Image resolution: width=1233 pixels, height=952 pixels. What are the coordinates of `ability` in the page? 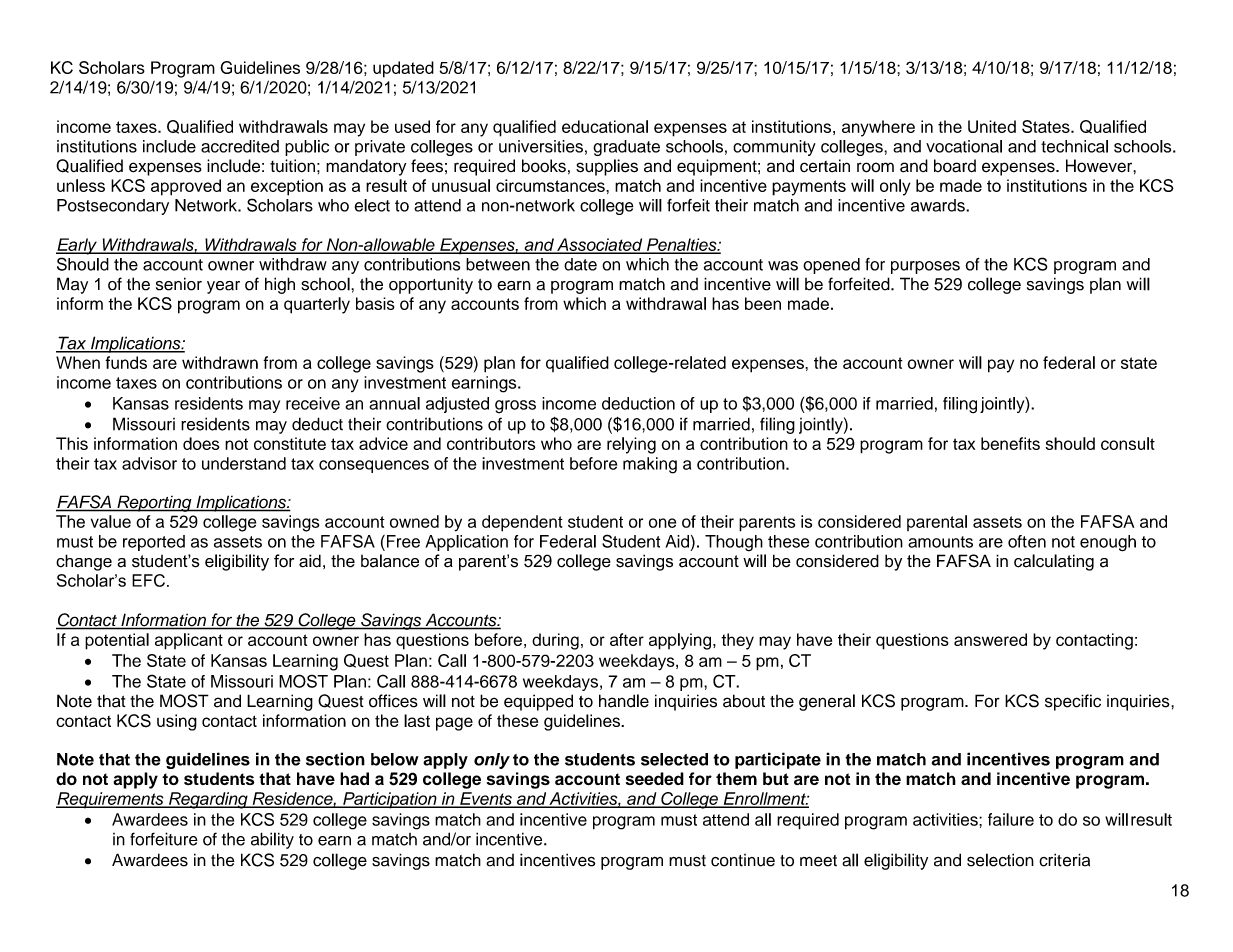 It's located at (272, 840).
